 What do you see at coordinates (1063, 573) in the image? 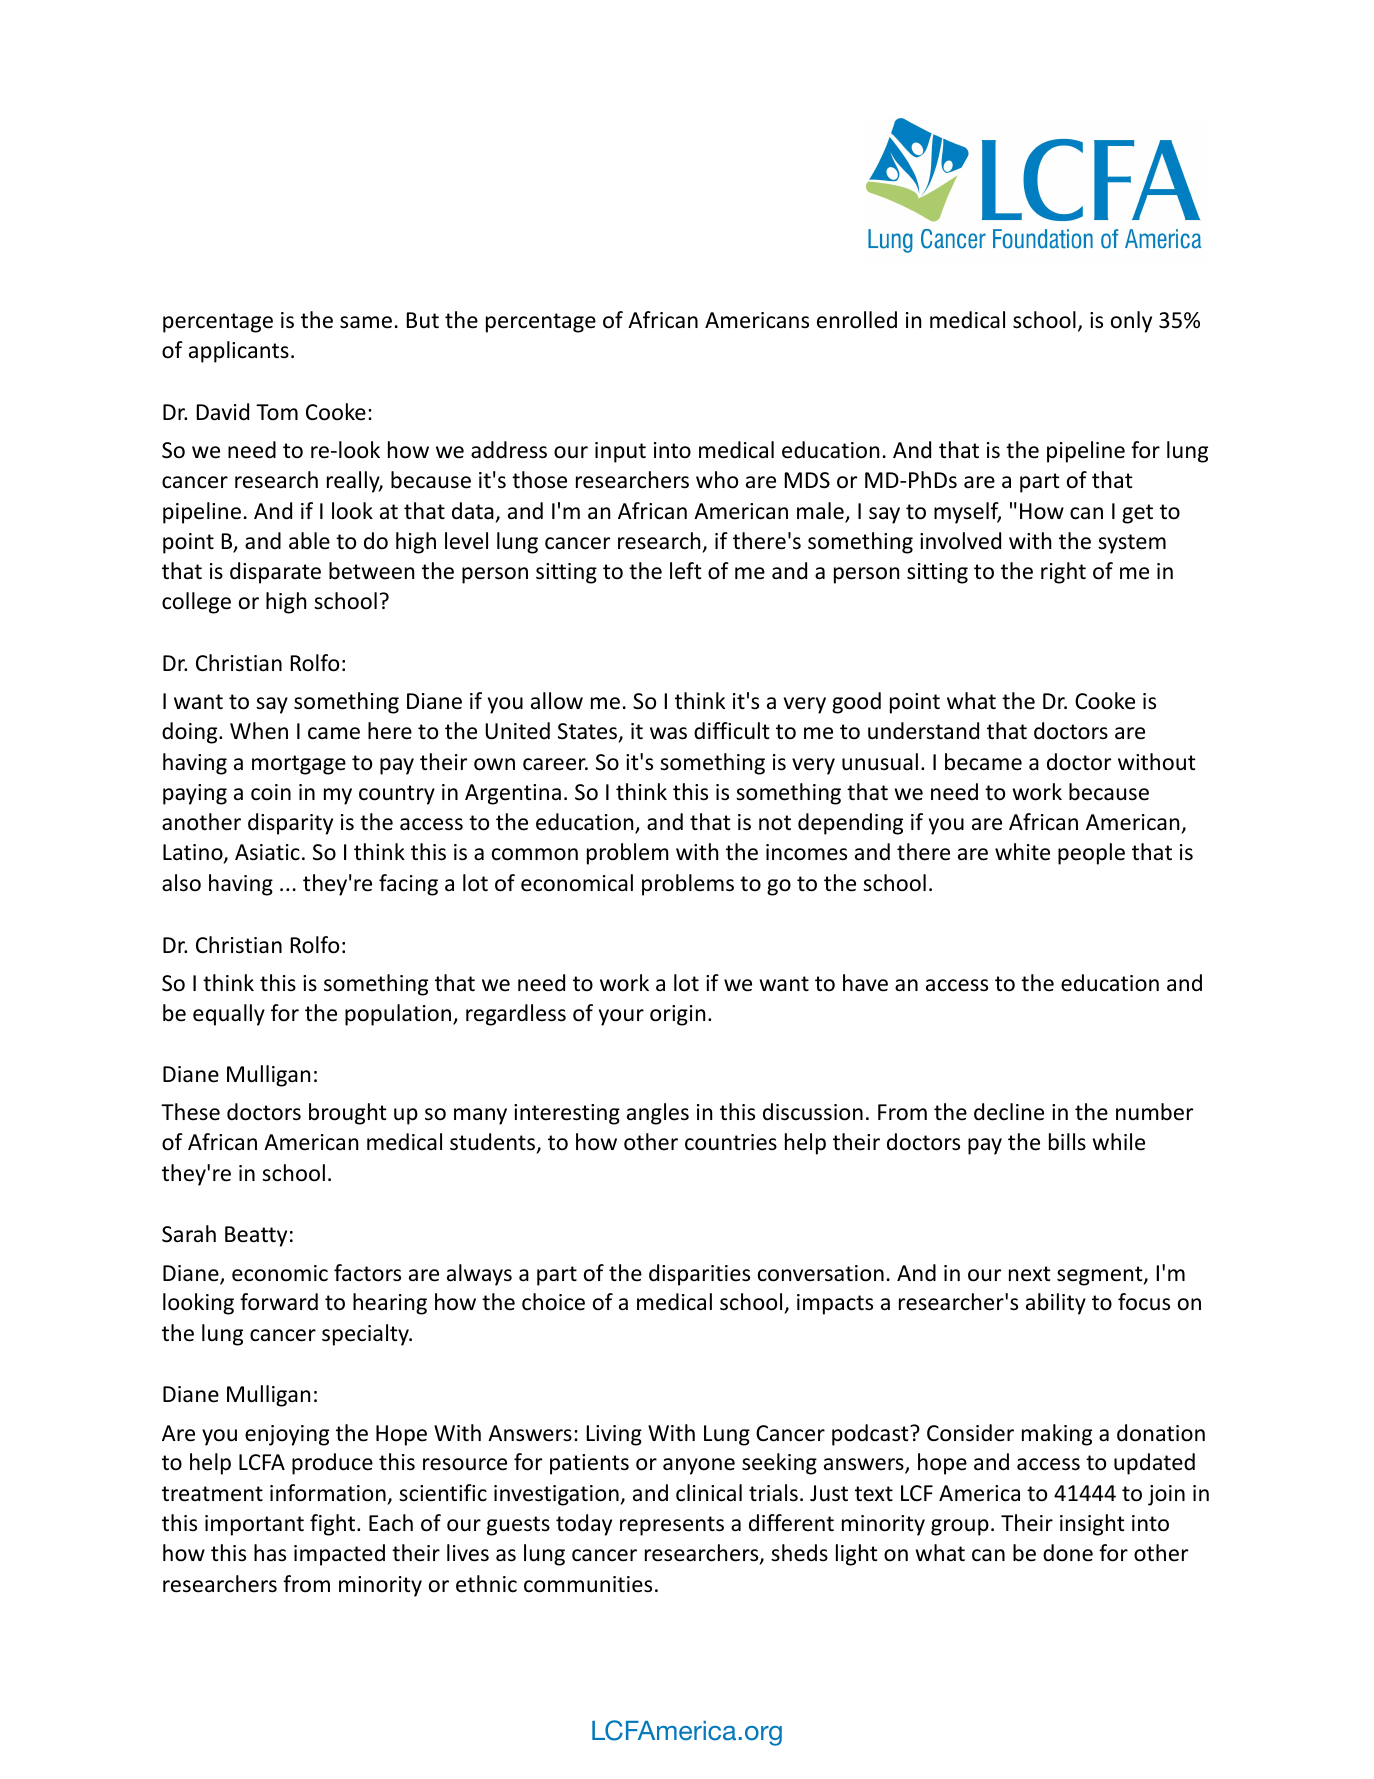
I see `right` at bounding box center [1063, 573].
